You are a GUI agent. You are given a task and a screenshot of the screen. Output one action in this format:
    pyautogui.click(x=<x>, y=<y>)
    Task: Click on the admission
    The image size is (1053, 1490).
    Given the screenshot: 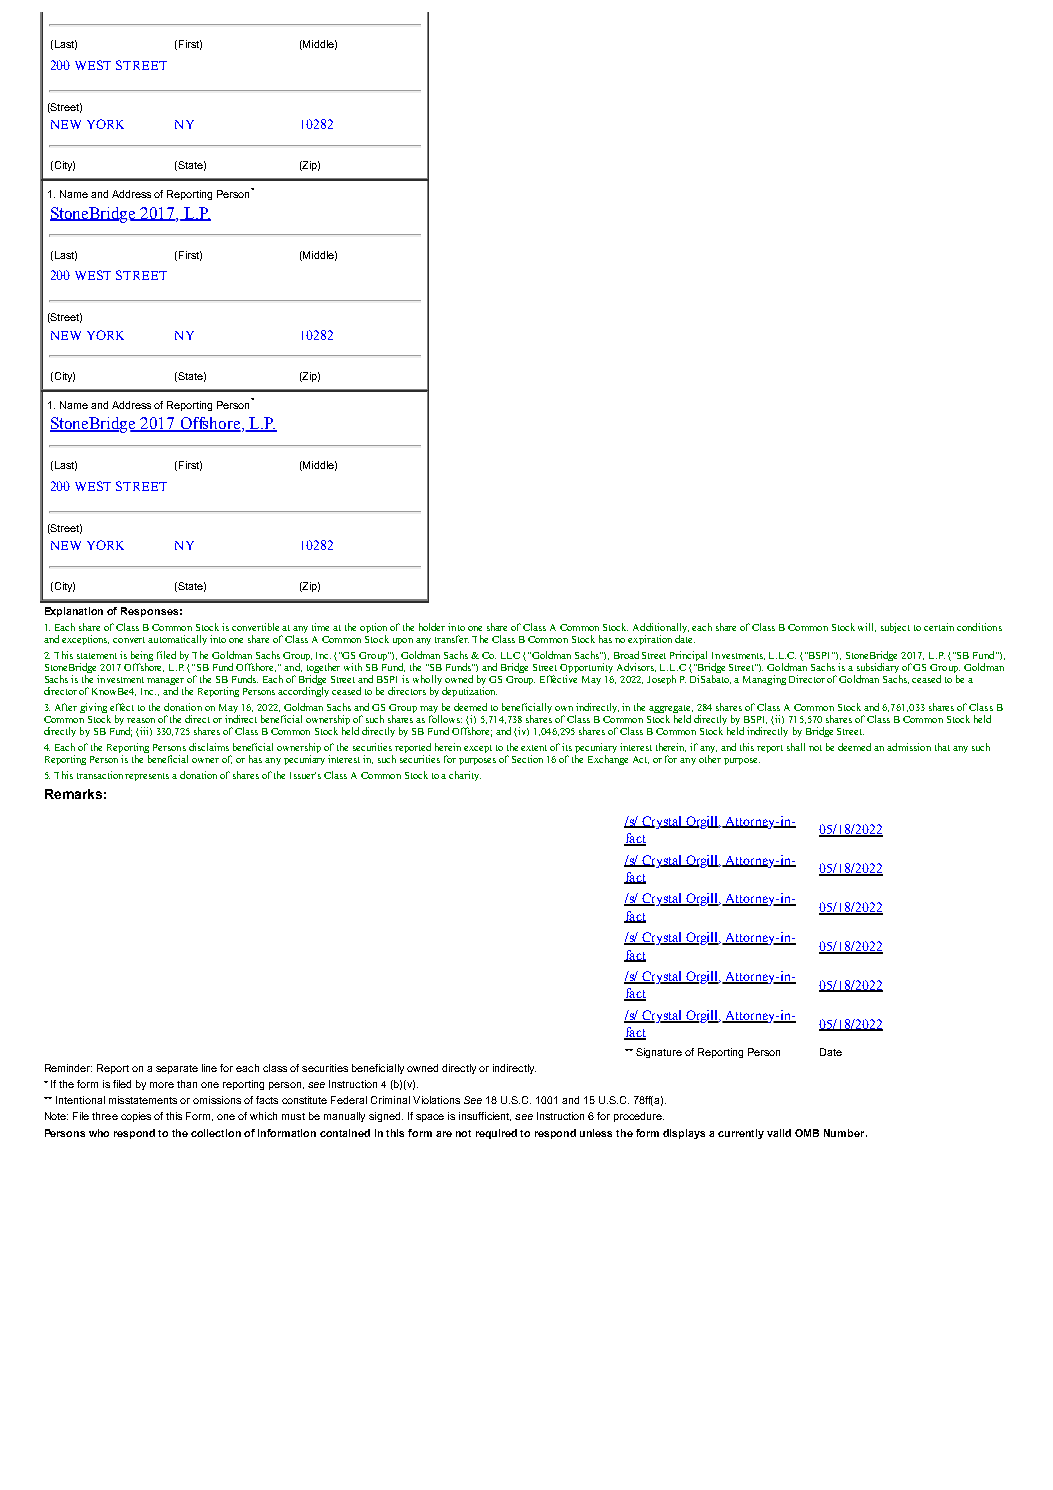 What is the action you would take?
    pyautogui.click(x=909, y=747)
